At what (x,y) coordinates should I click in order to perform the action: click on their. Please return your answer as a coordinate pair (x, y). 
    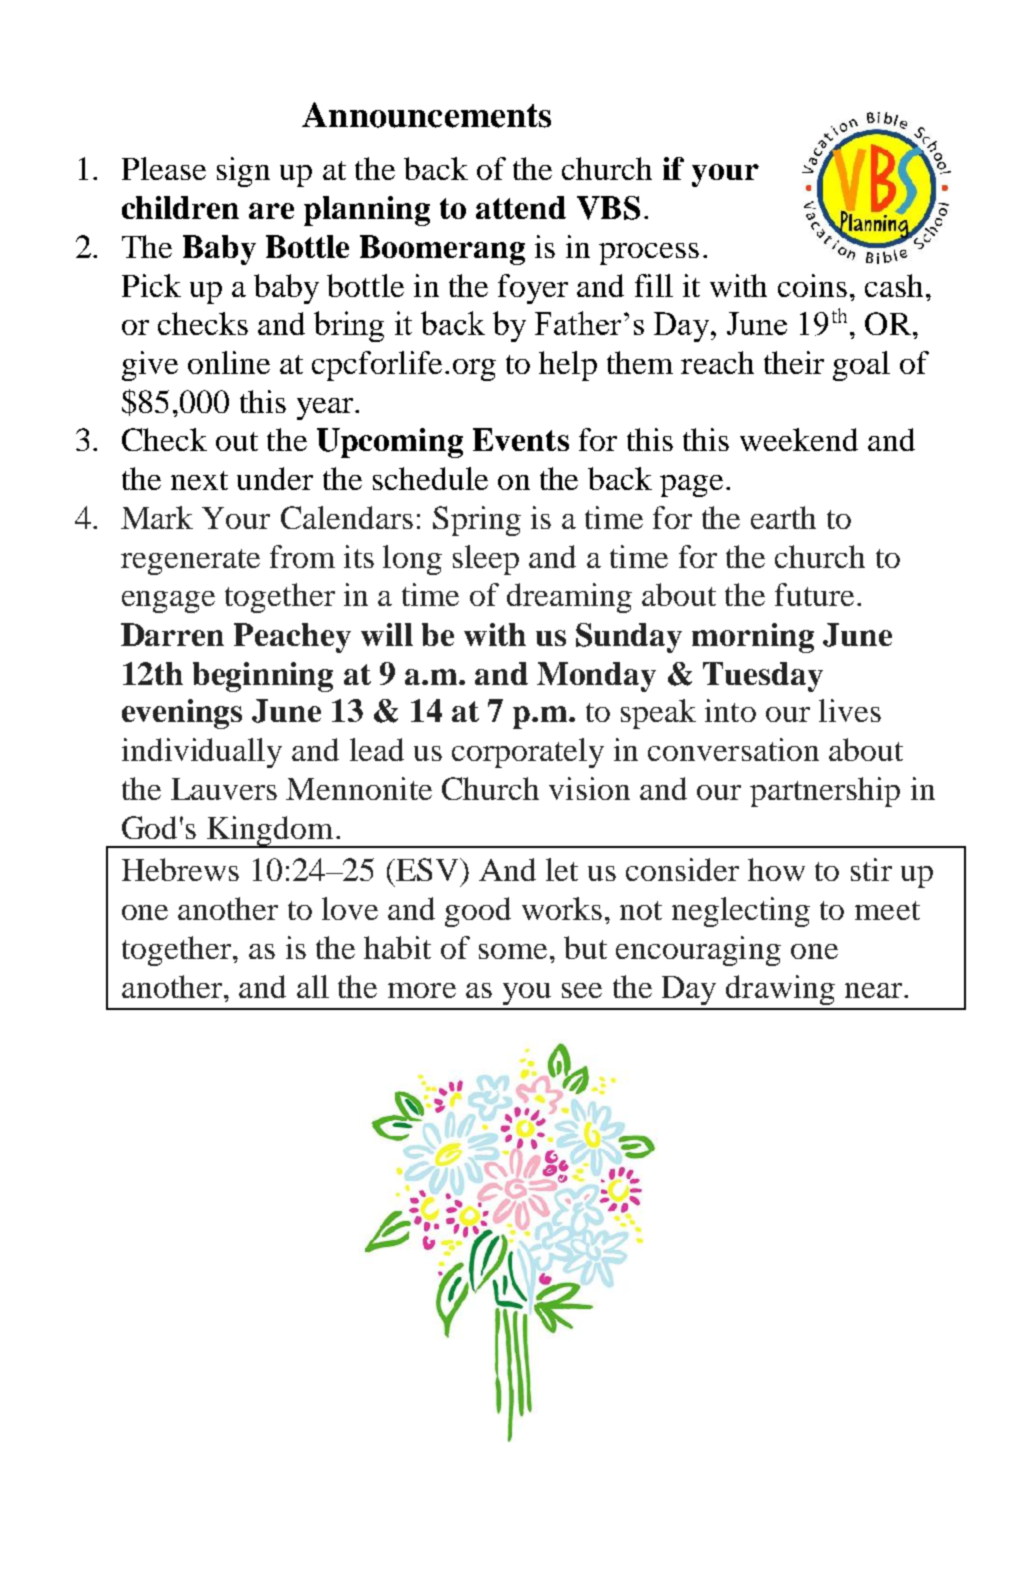
    Looking at the image, I should click on (794, 362).
